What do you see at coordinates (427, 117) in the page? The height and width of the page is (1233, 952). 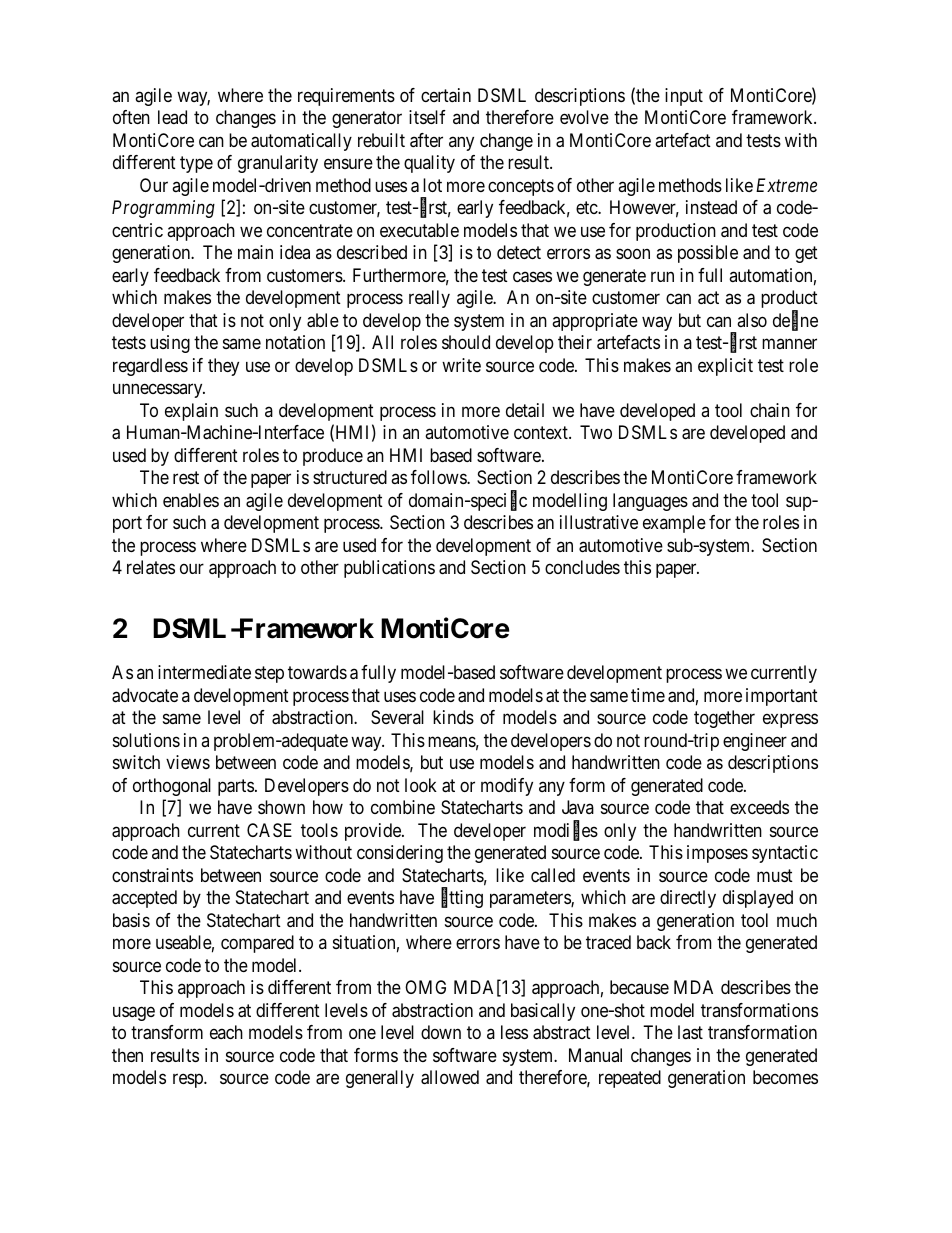 I see `itself` at bounding box center [427, 117].
